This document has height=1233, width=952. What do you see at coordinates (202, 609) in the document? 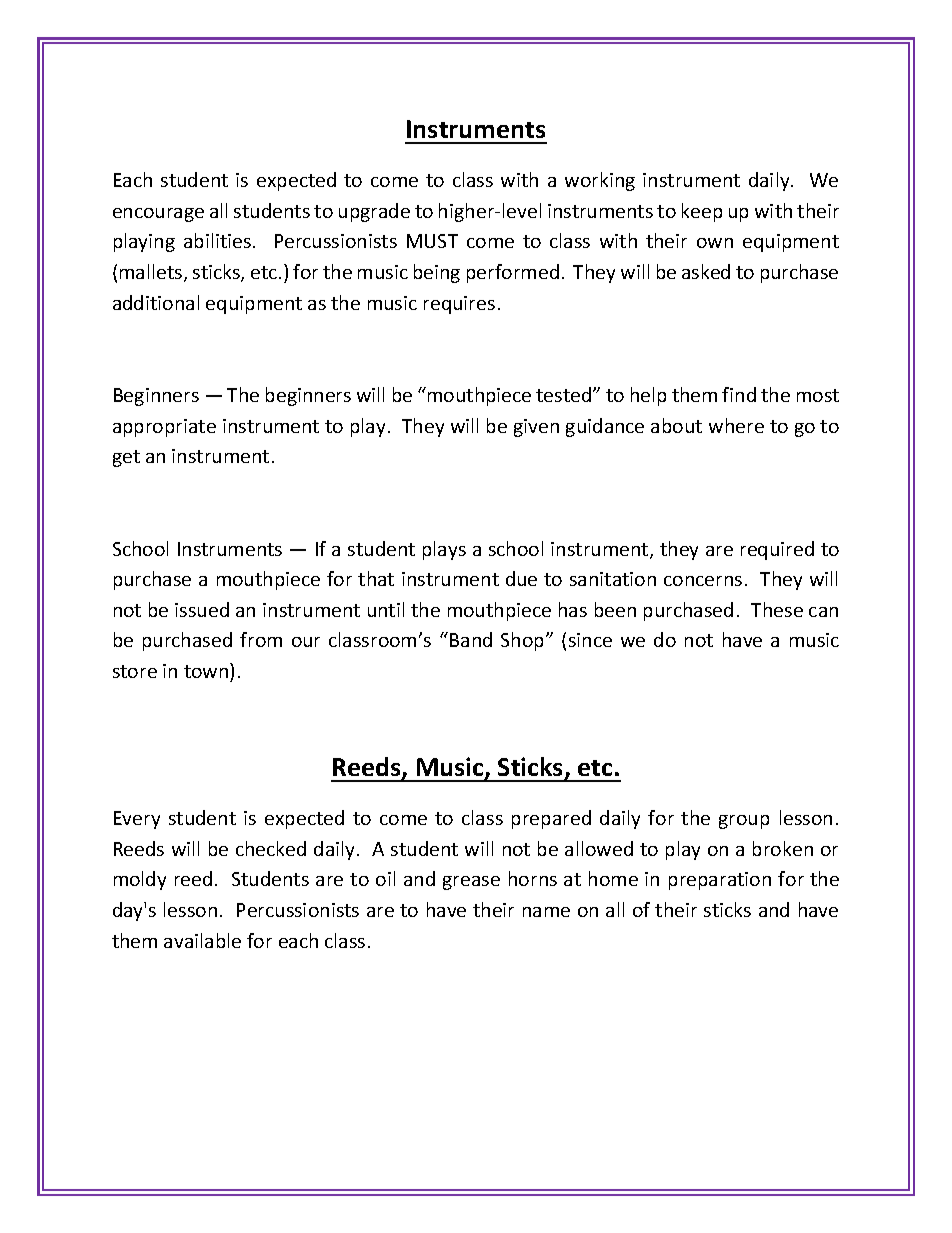
I see `issued` at bounding box center [202, 609].
